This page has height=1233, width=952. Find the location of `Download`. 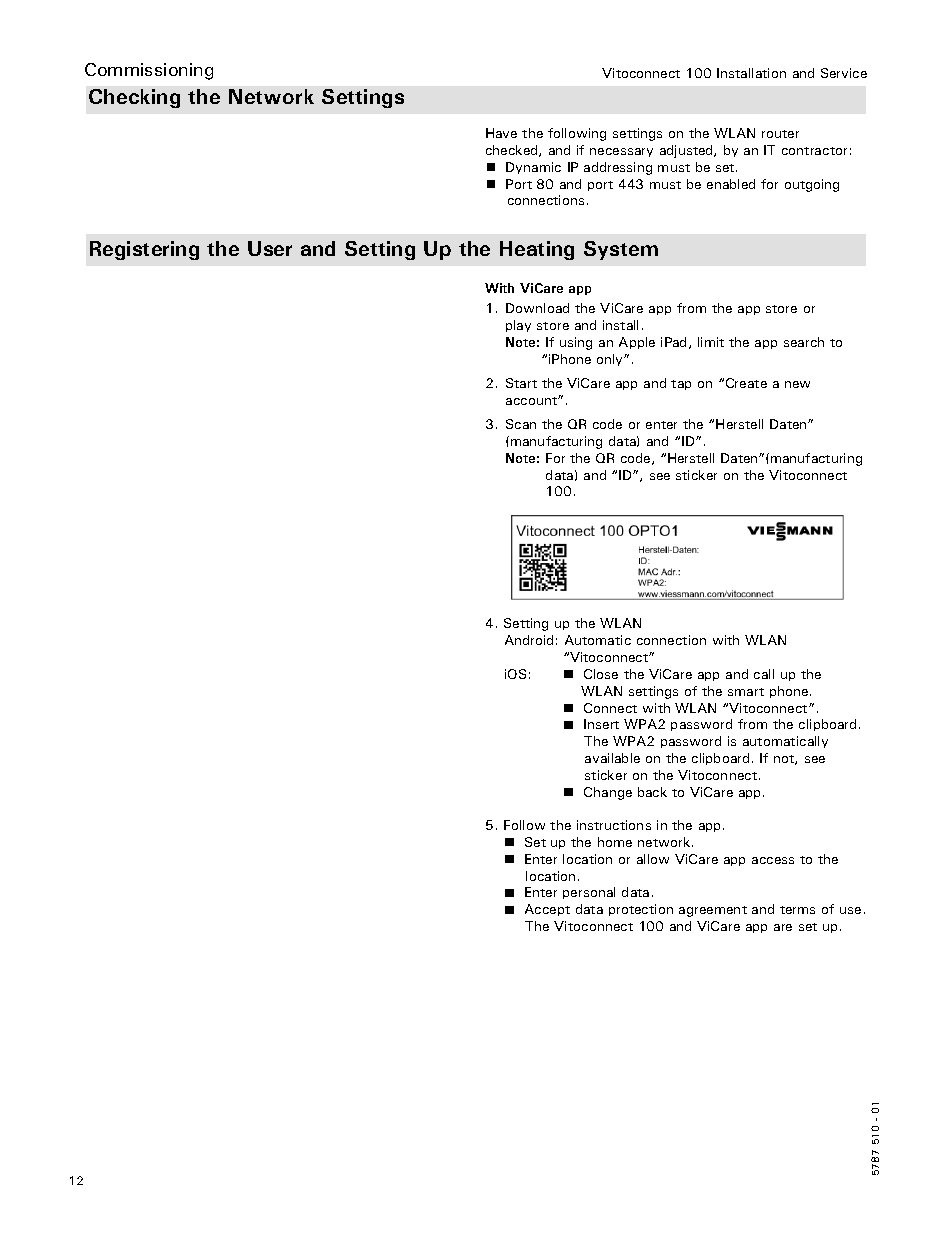

Download is located at coordinates (537, 308).
